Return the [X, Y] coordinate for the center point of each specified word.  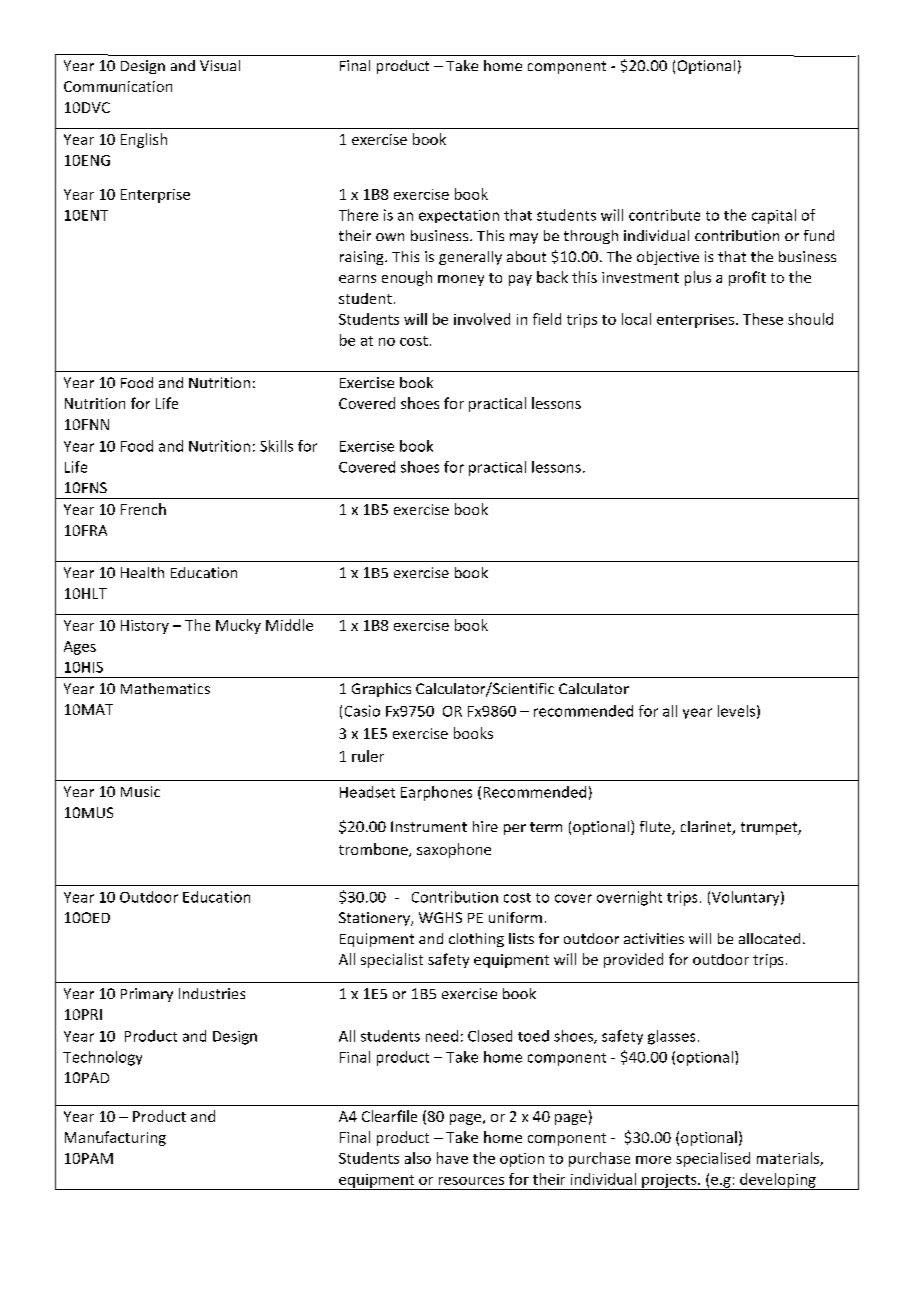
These [763, 319]
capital [774, 216]
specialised [713, 1159]
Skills [276, 446]
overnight [629, 898]
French [143, 509]
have [452, 1158]
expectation [459, 216]
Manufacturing [115, 1138]
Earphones [436, 793]
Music [140, 791]
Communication [118, 86]
